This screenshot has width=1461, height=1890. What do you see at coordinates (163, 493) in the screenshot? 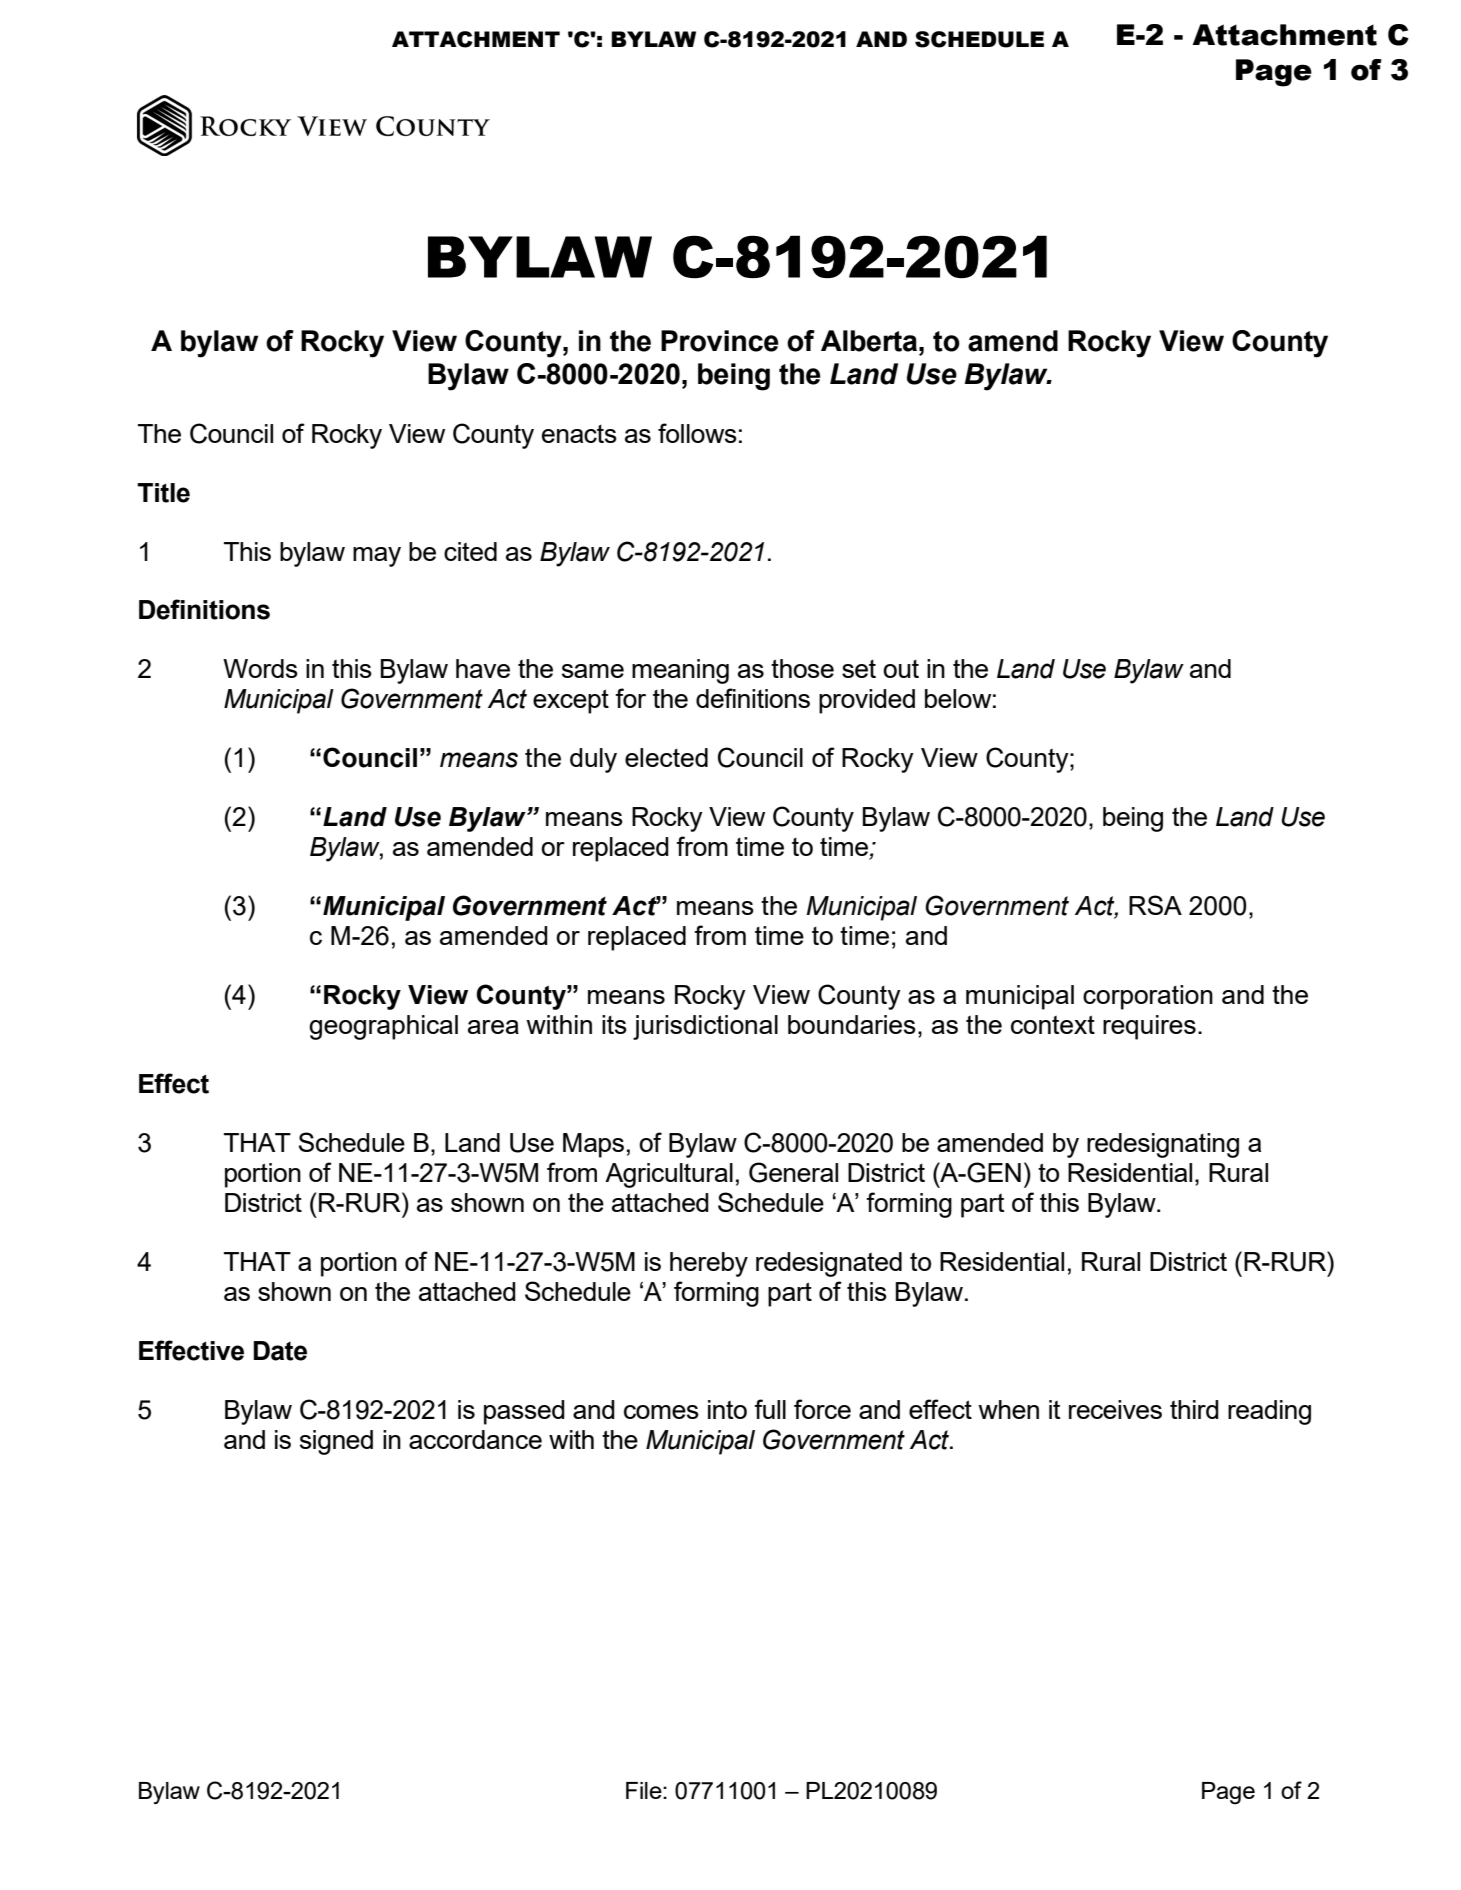
I see `Title` at bounding box center [163, 493].
